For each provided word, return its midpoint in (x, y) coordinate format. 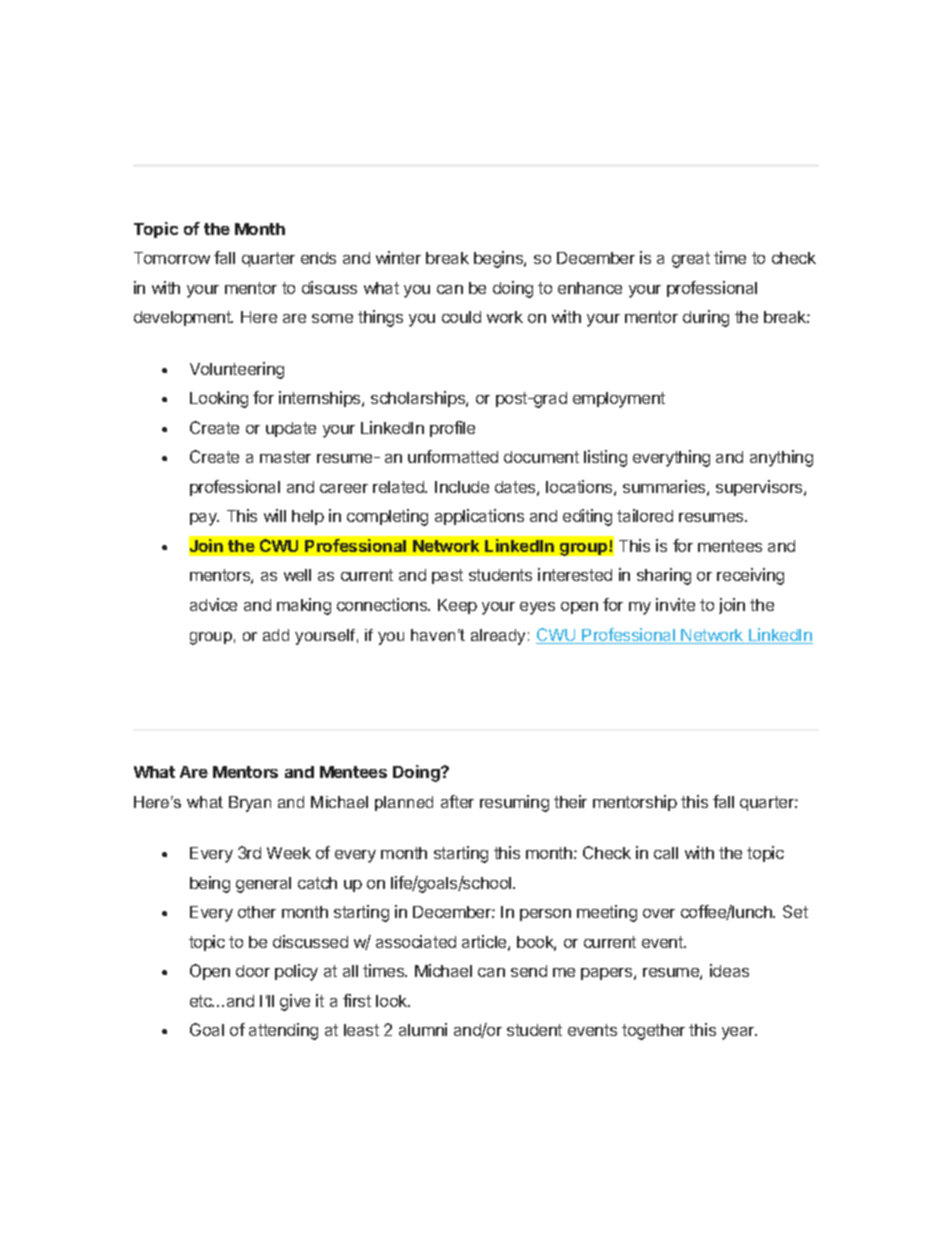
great (691, 260)
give (295, 1002)
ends (318, 258)
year (739, 1033)
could (461, 317)
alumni (423, 1029)
